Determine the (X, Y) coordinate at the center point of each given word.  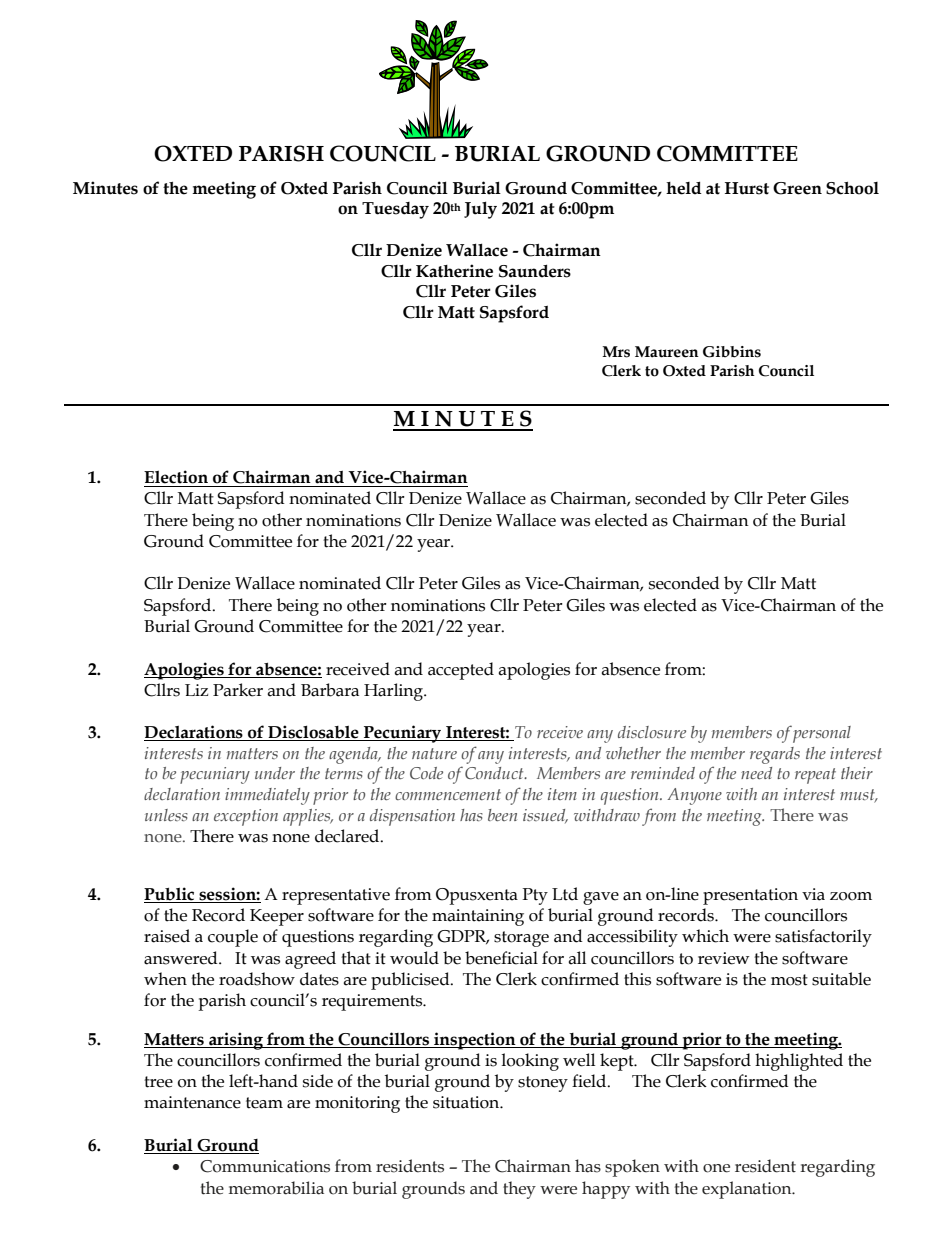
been (502, 815)
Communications (265, 1166)
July (480, 210)
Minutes (105, 188)
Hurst (747, 188)
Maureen (667, 352)
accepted (461, 671)
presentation (750, 896)
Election (176, 477)
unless (166, 815)
